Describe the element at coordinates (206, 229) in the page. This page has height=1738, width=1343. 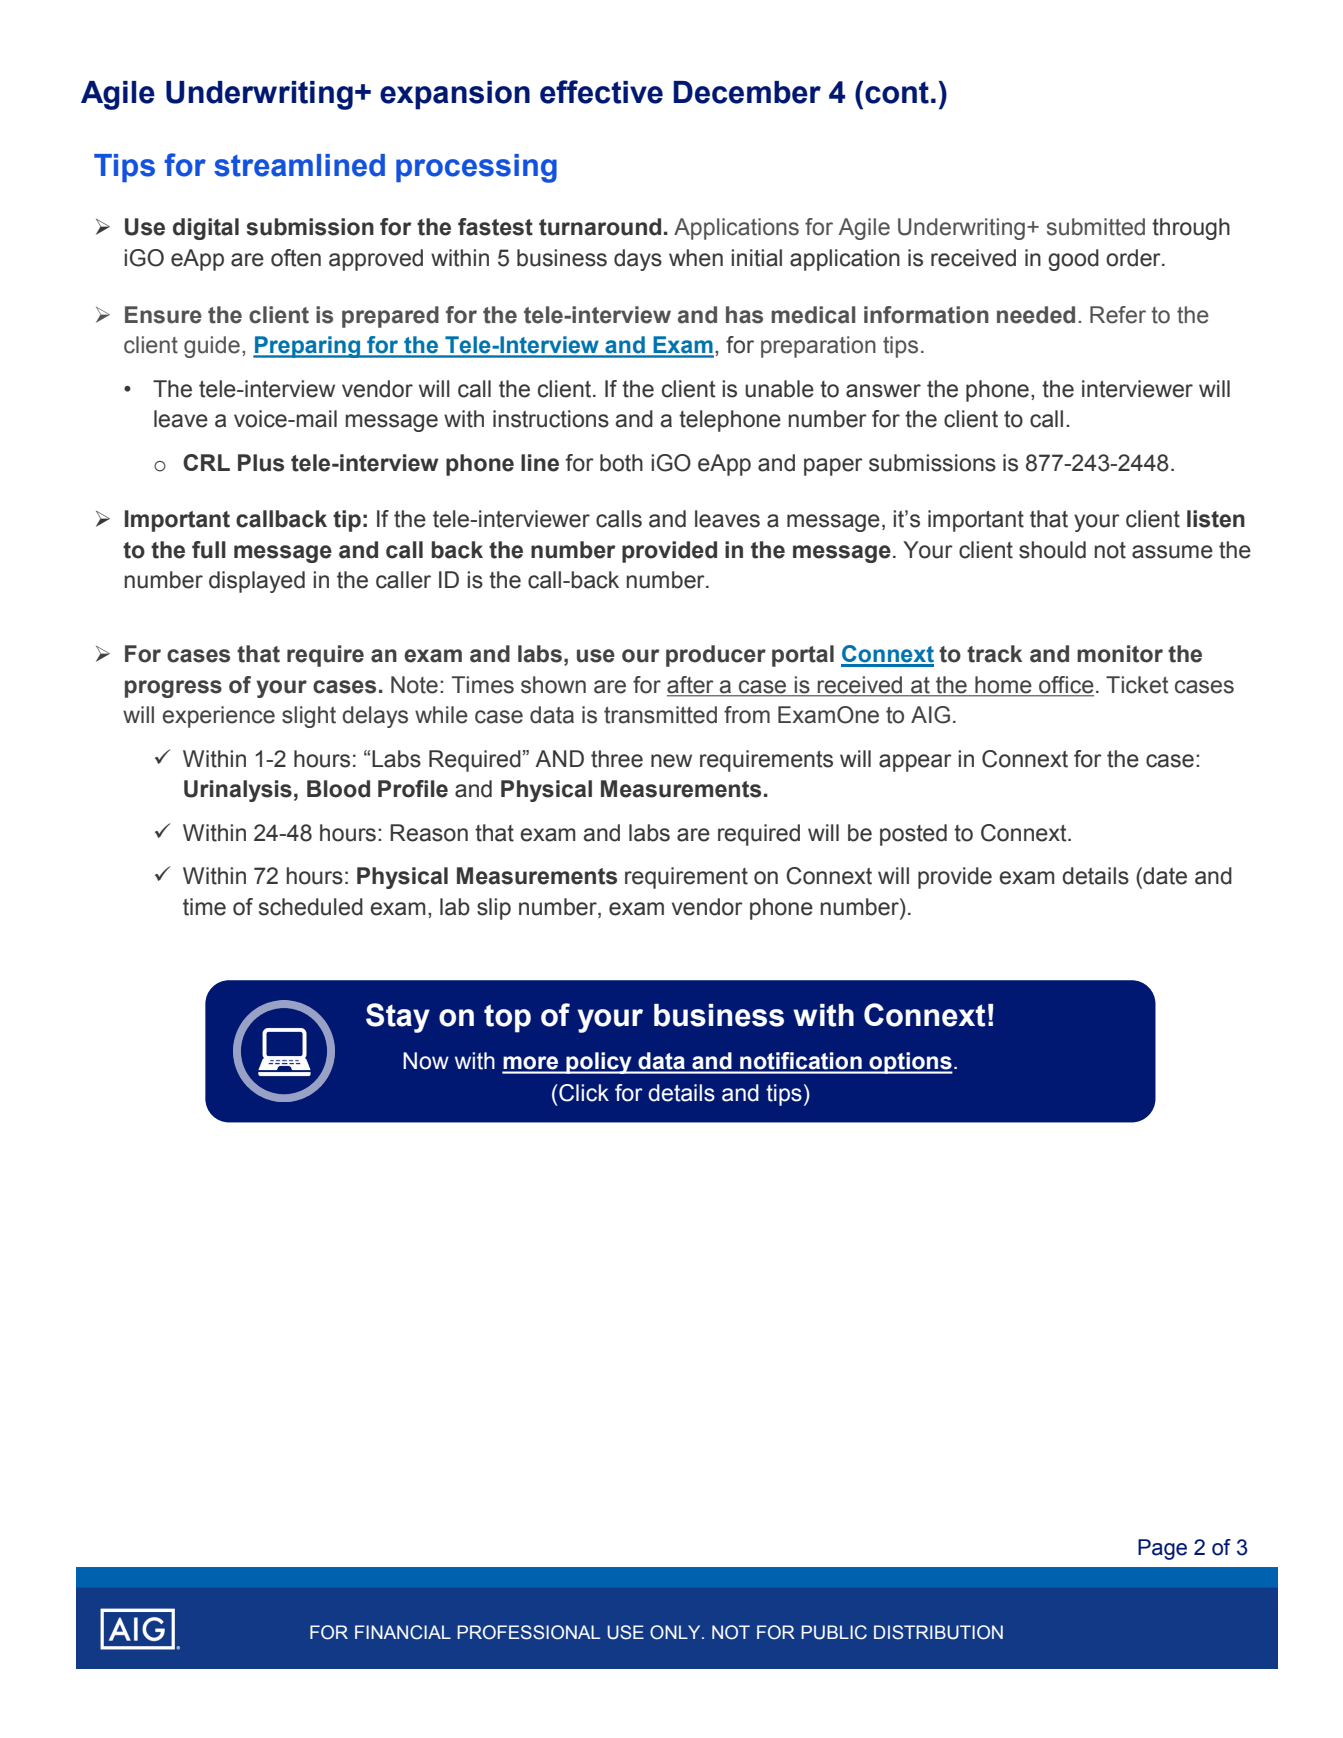
I see `digital` at that location.
